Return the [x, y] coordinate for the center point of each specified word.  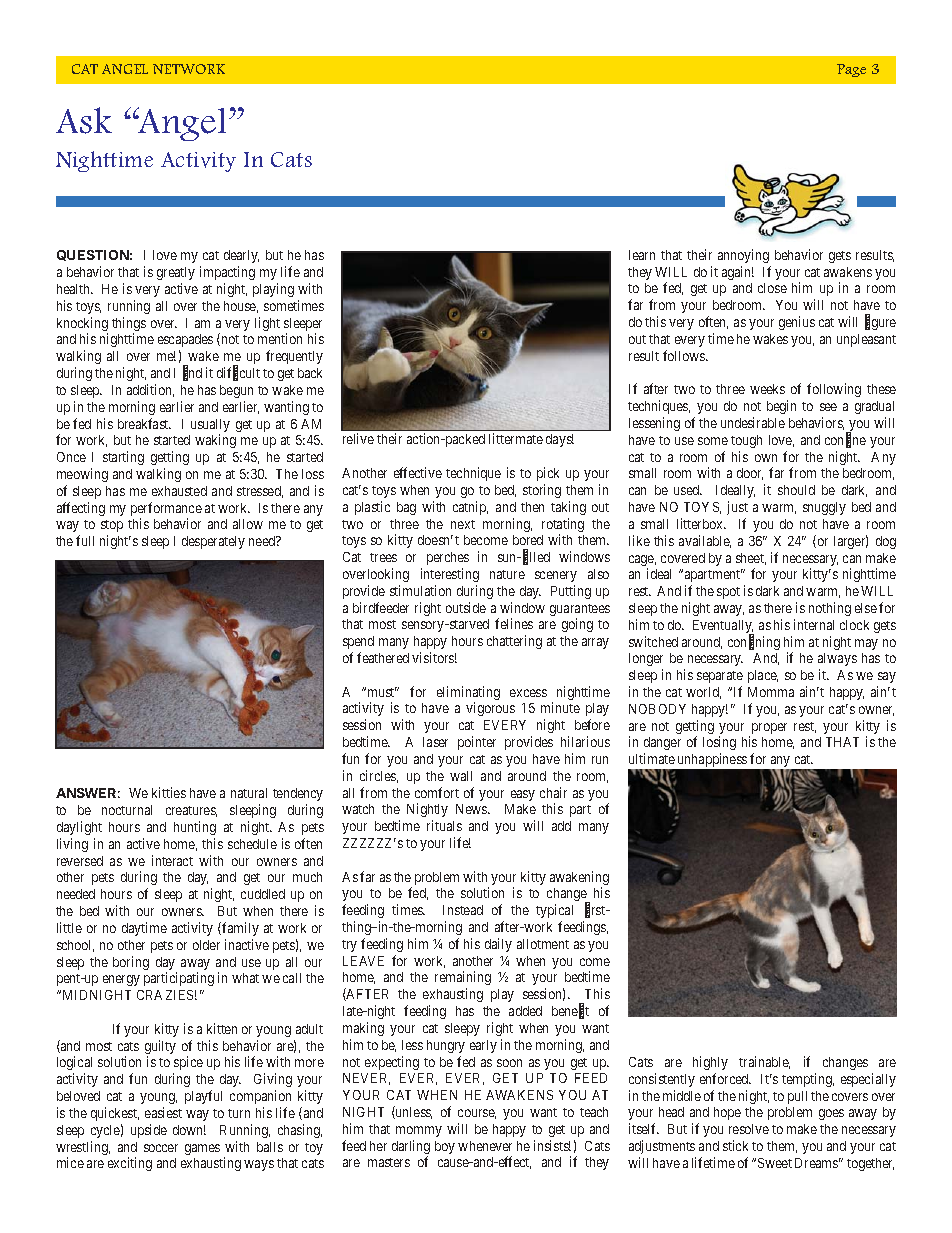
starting [123, 458]
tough [746, 441]
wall [461, 776]
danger [662, 743]
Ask [84, 120]
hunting [195, 828]
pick [548, 474]
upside [149, 1131]
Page [851, 70]
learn [642, 255]
